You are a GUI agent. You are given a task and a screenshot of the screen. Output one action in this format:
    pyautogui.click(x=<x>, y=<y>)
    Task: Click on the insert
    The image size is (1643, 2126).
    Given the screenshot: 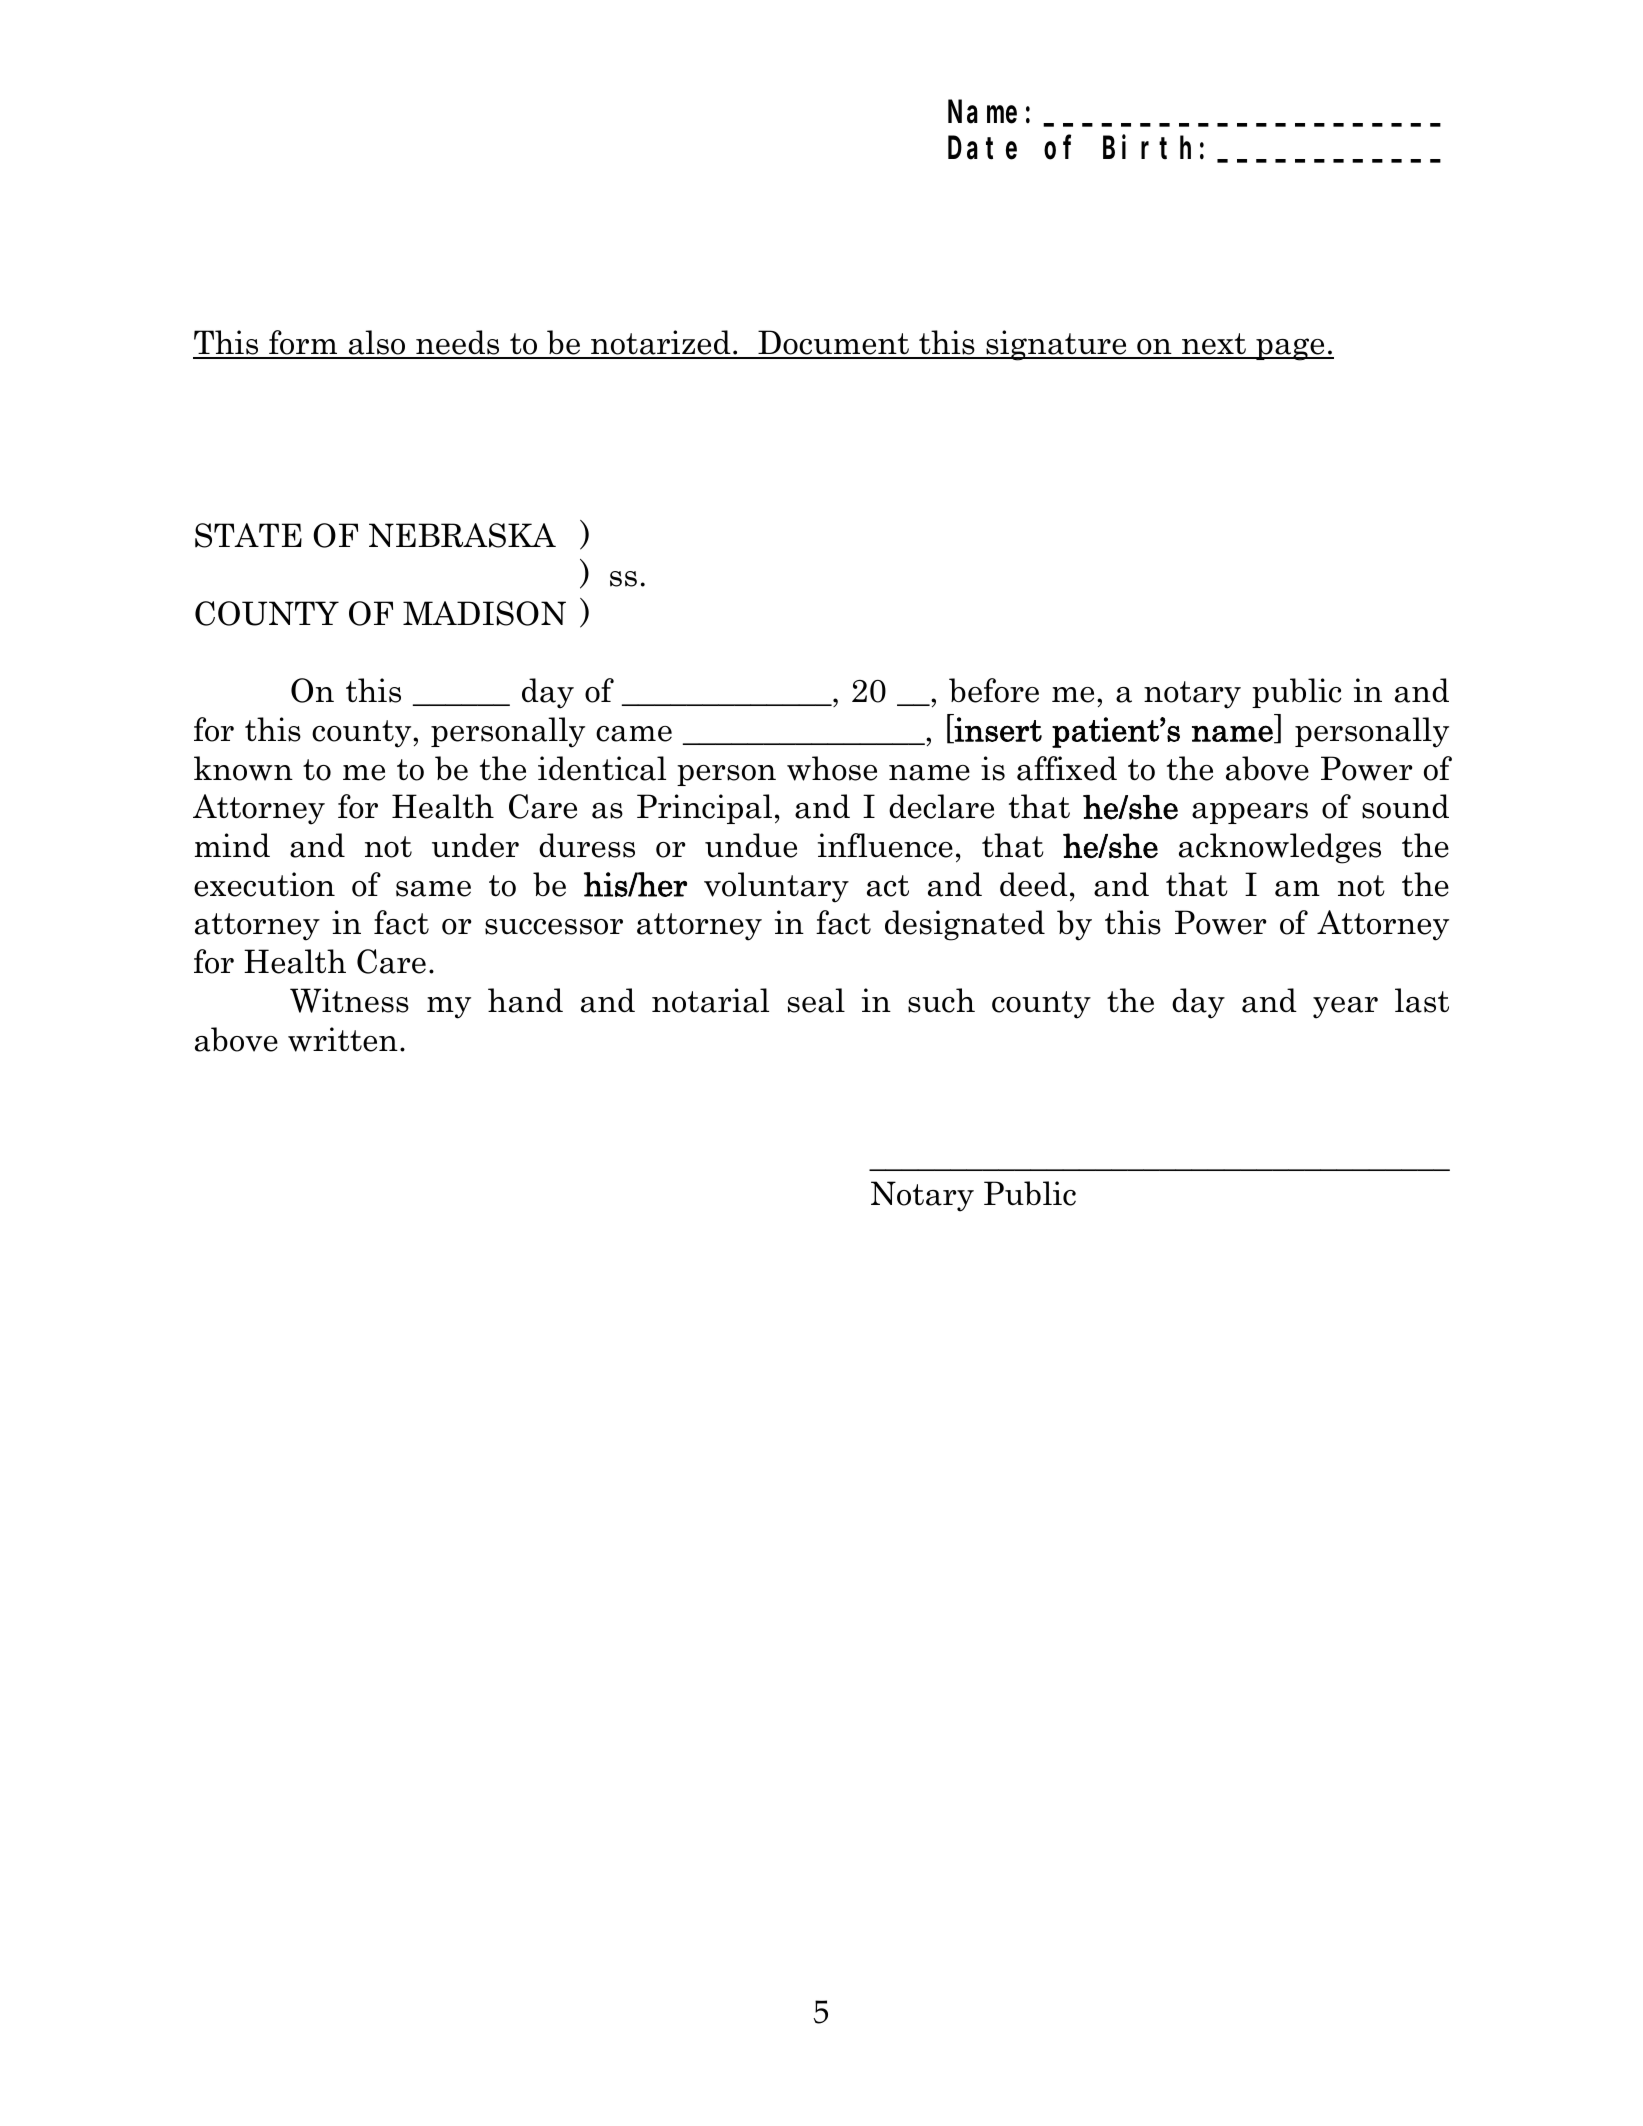 What is the action you would take?
    pyautogui.click(x=997, y=730)
